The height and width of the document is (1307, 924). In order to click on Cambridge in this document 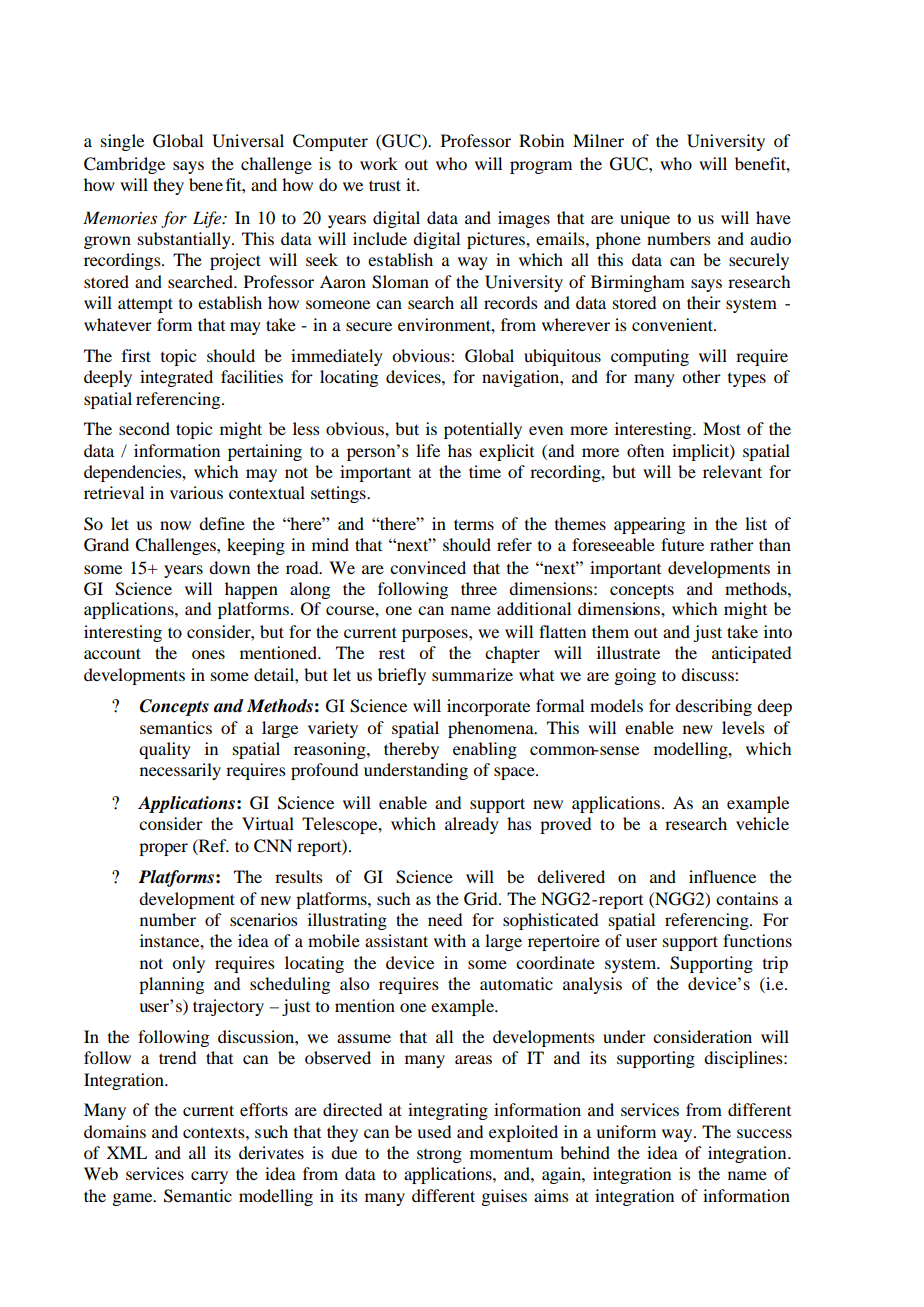, I will do `click(124, 165)`.
